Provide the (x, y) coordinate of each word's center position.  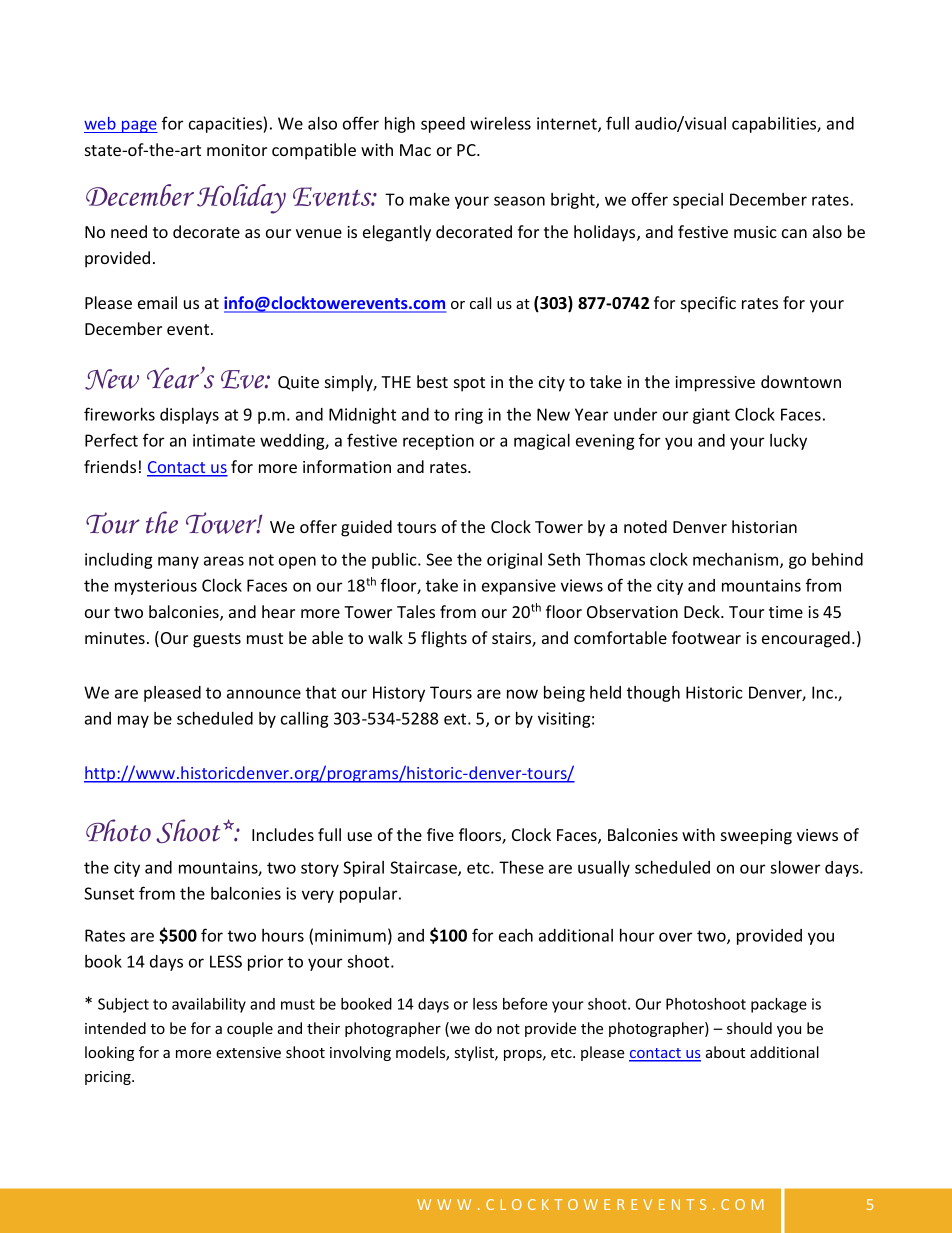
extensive (248, 1052)
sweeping (756, 837)
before (525, 1003)
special (698, 201)
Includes (283, 834)
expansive (519, 587)
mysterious (156, 587)
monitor (237, 150)
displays (189, 416)
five (440, 834)
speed (443, 125)
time (786, 612)
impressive (715, 384)
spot (469, 384)
